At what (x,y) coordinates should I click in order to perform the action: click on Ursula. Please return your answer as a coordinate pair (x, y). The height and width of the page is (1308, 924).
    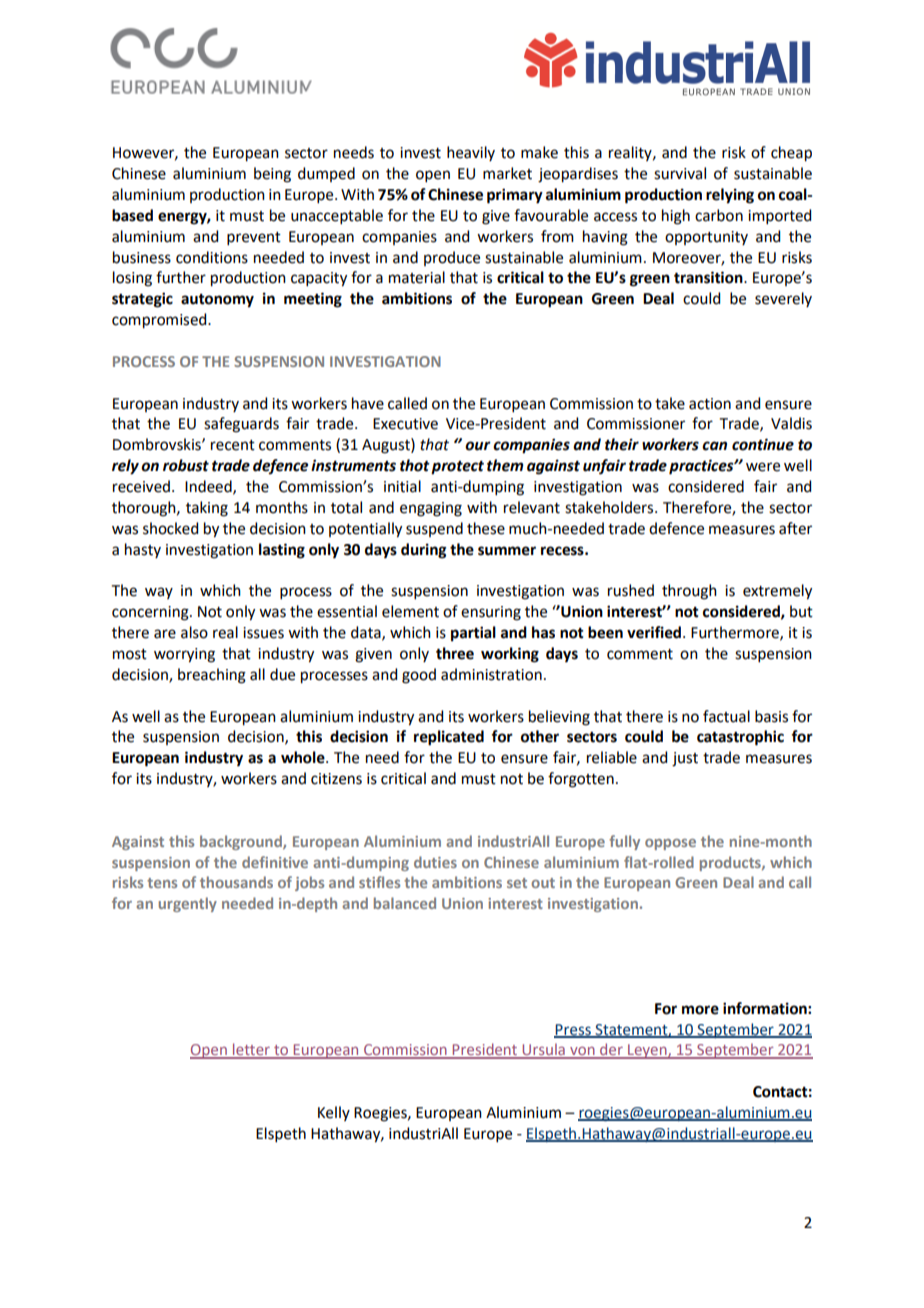
    Looking at the image, I should click on (544, 1050).
